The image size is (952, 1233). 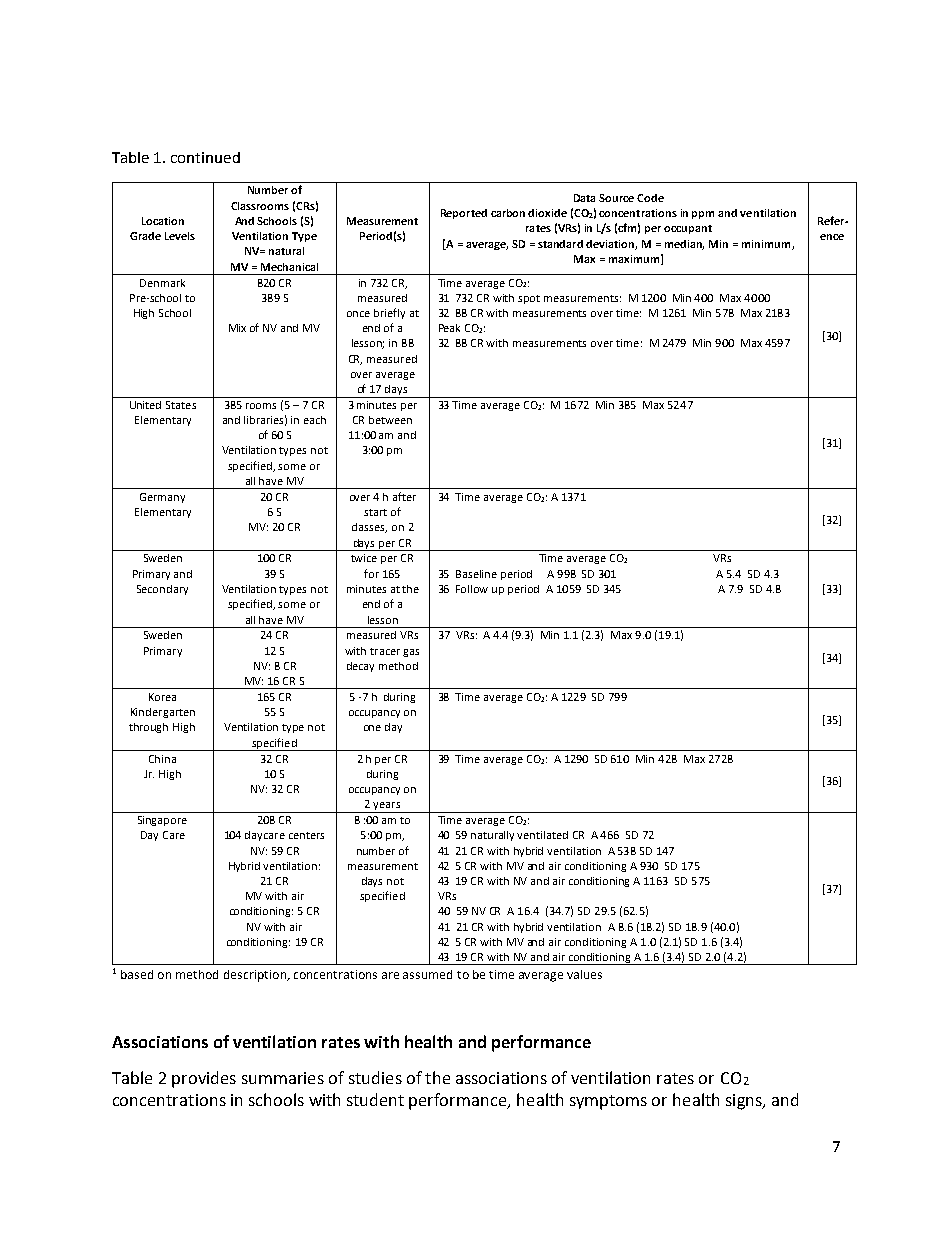 What do you see at coordinates (162, 821) in the page?
I see `Singapore` at bounding box center [162, 821].
